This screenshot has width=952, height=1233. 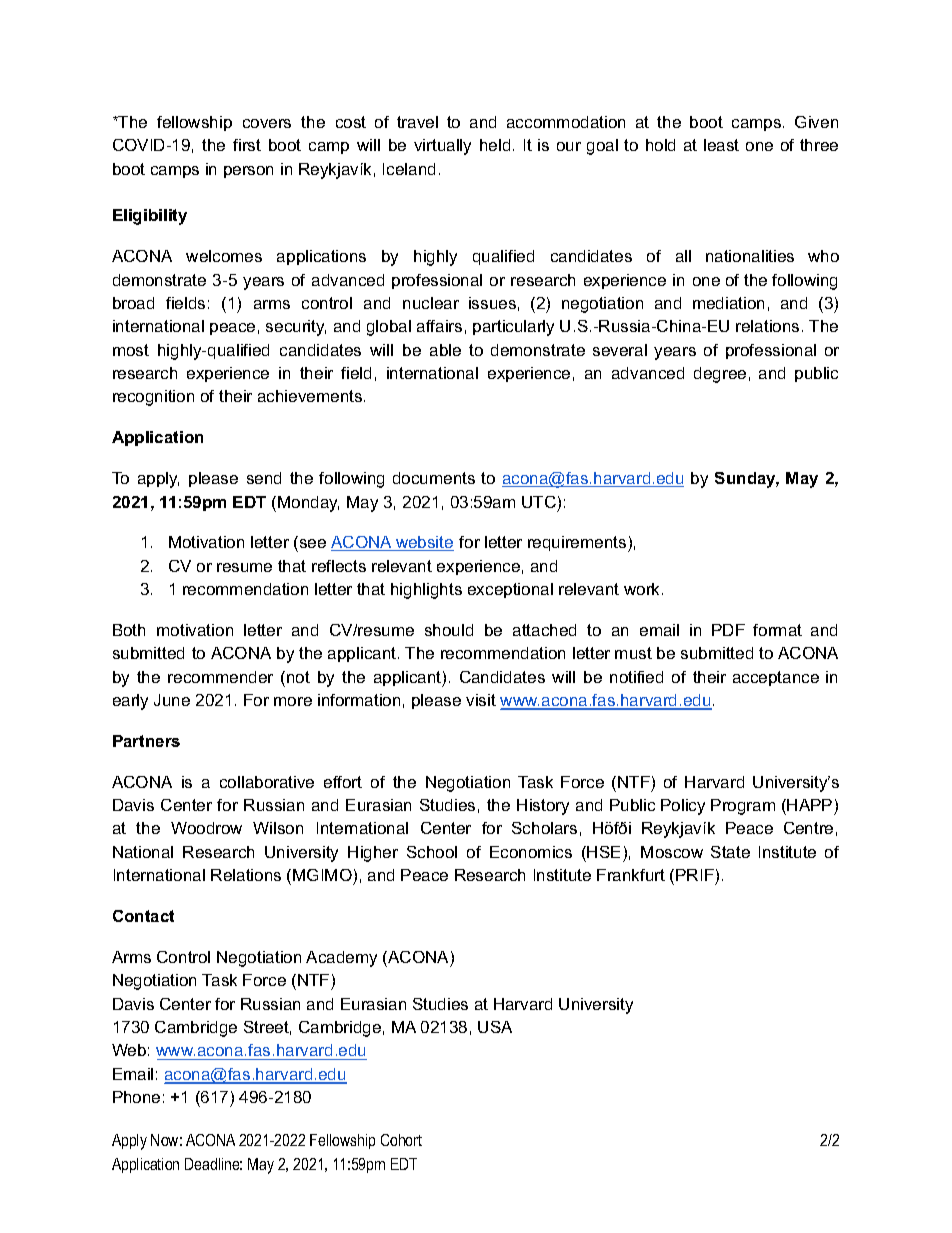 I want to click on recognition, so click(x=153, y=398).
